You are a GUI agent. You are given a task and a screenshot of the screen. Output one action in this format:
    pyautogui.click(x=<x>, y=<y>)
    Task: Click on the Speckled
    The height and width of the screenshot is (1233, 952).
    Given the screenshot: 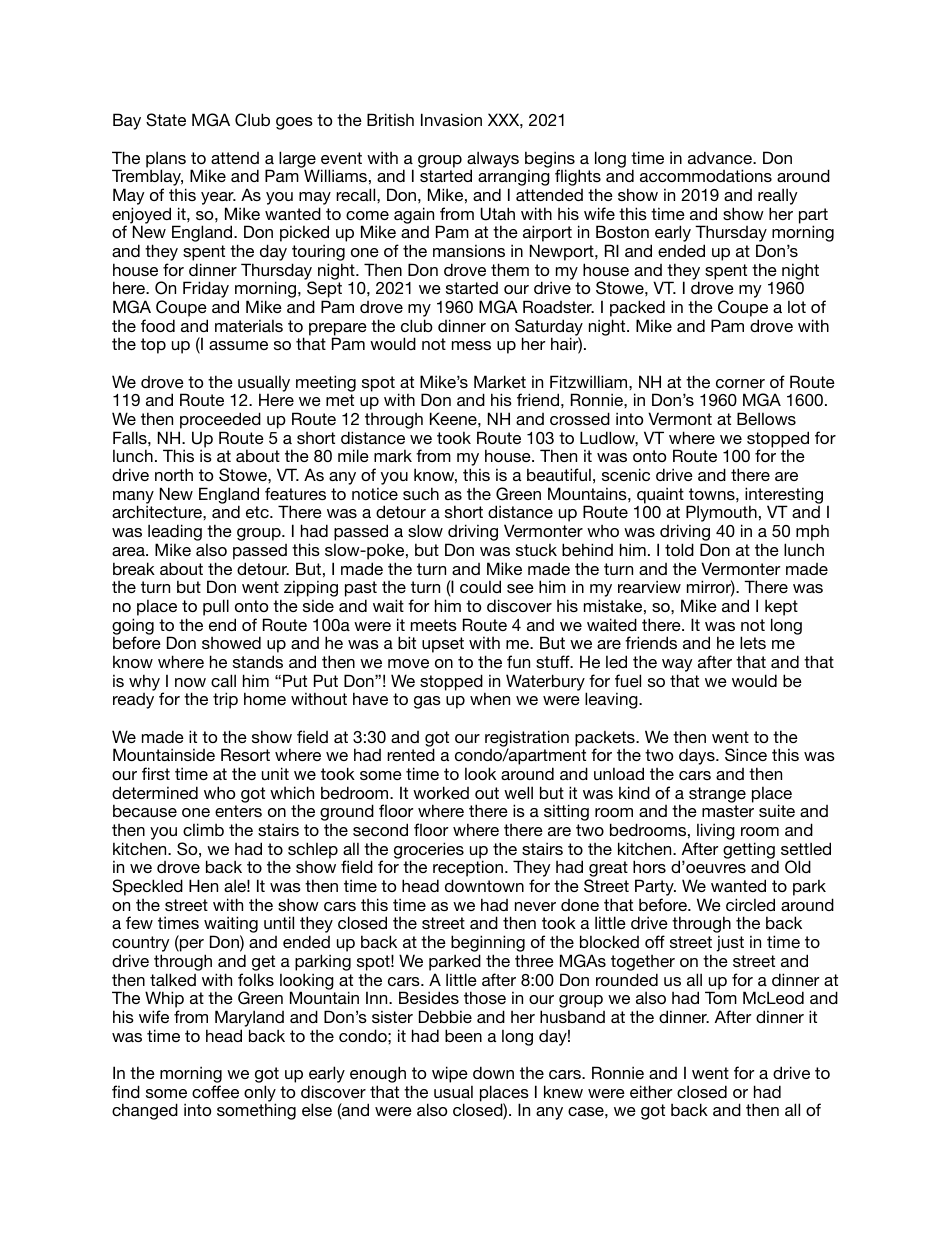 What is the action you would take?
    pyautogui.click(x=147, y=887)
